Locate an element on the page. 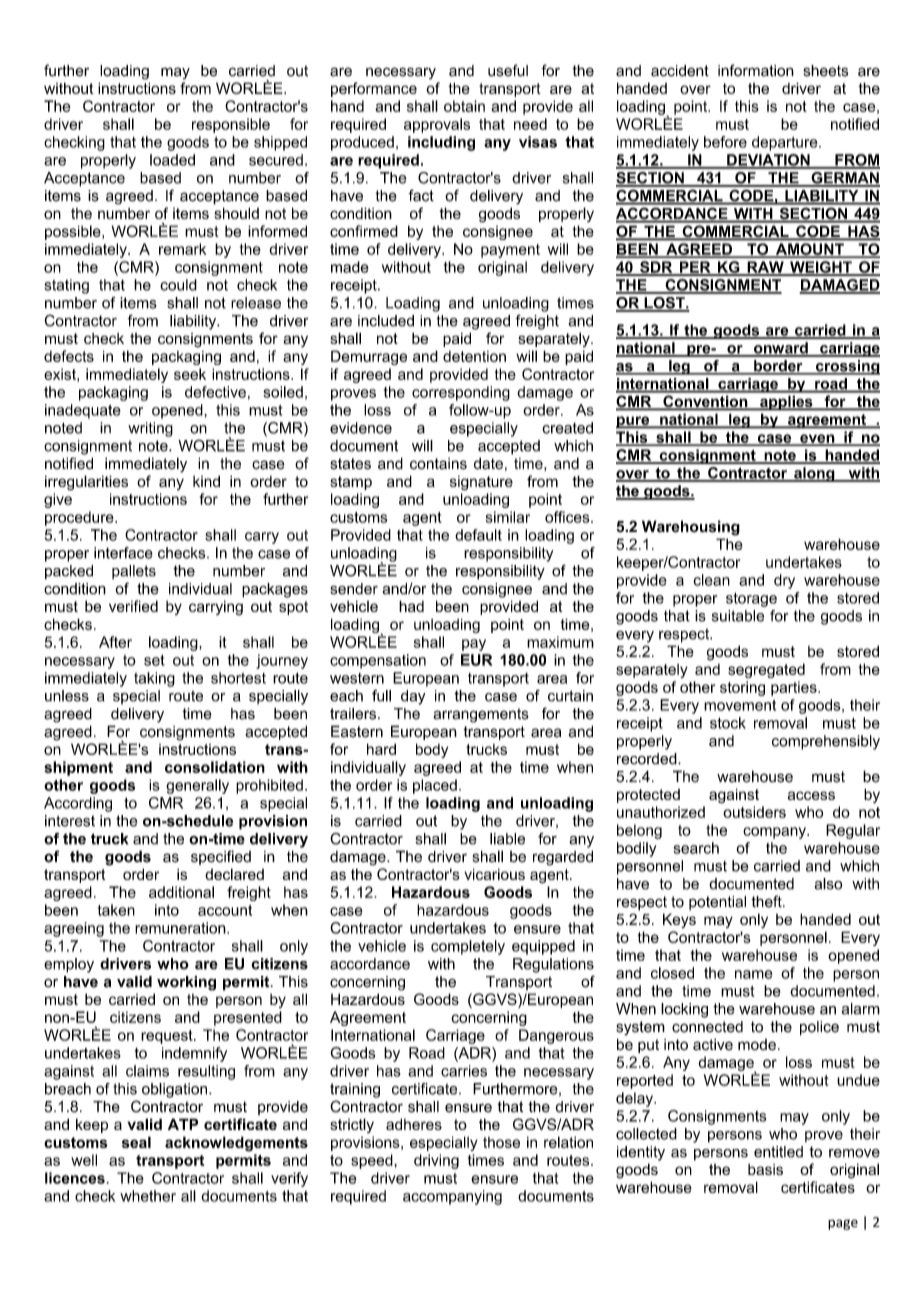 Image resolution: width=924 pixels, height=1308 pixels. had is located at coordinates (411, 606).
